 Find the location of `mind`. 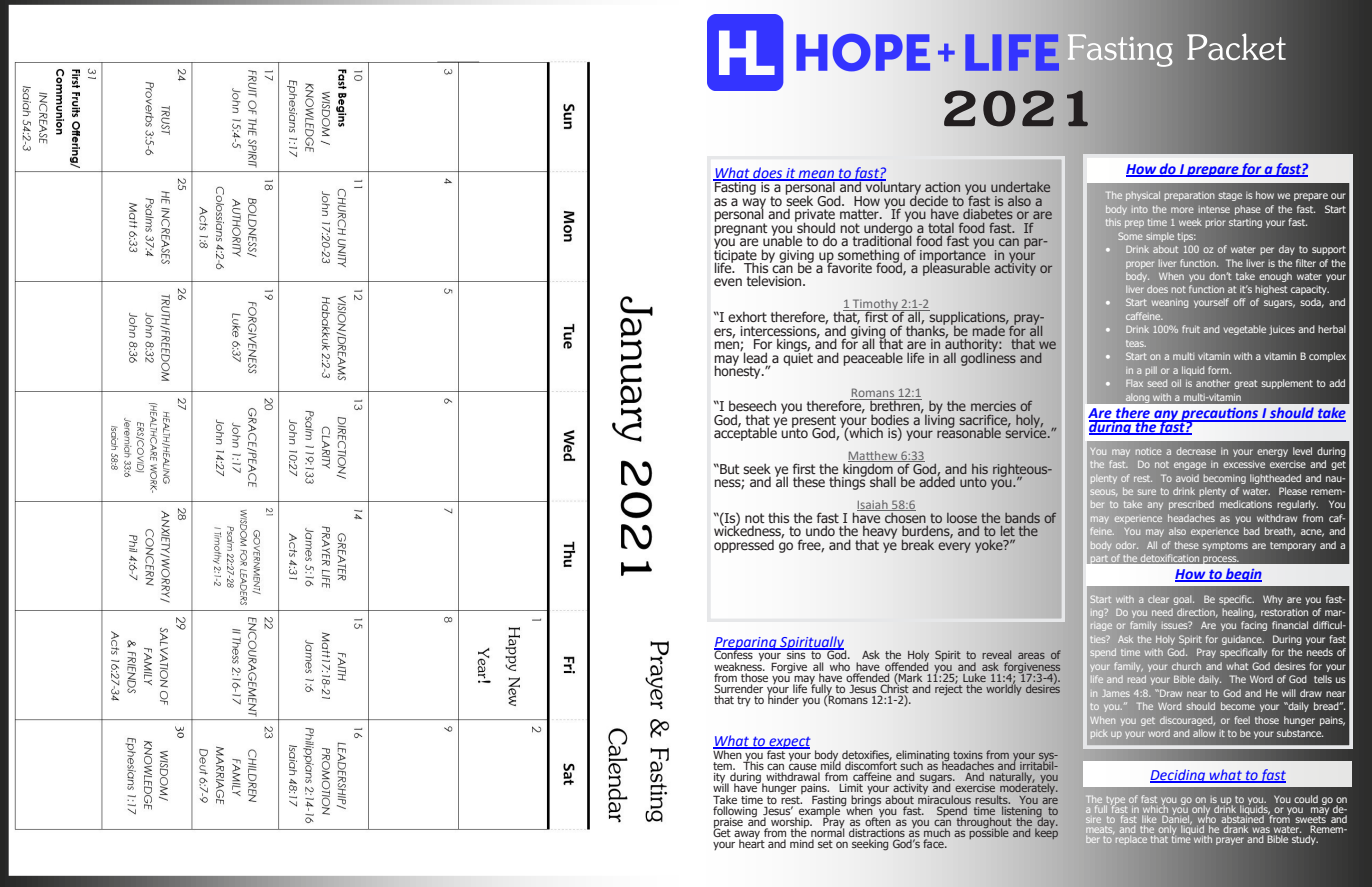

mind is located at coordinates (802, 843).
